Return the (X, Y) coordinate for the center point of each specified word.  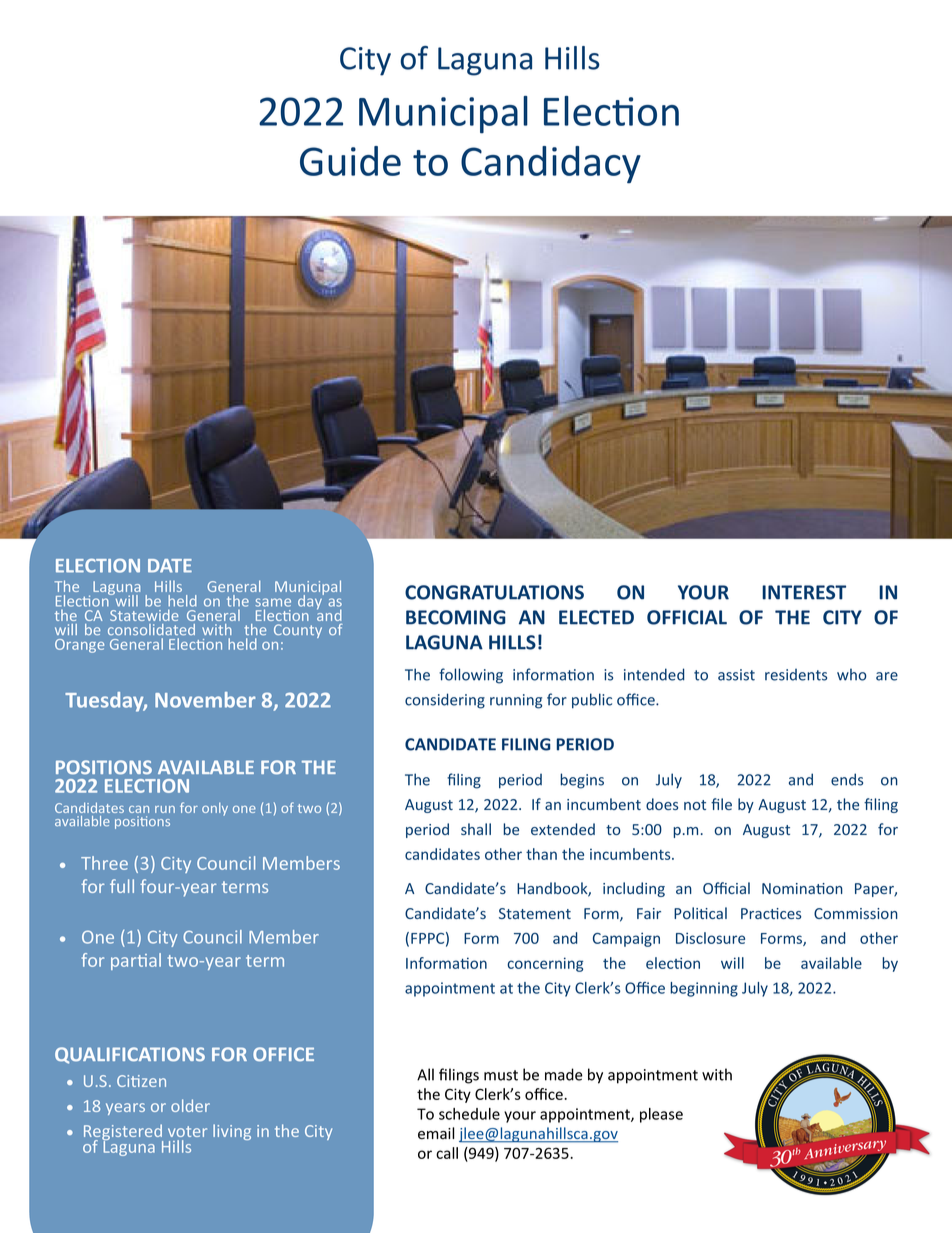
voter (187, 1131)
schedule (469, 1114)
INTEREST (804, 592)
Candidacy (551, 165)
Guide (350, 161)
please (661, 1115)
